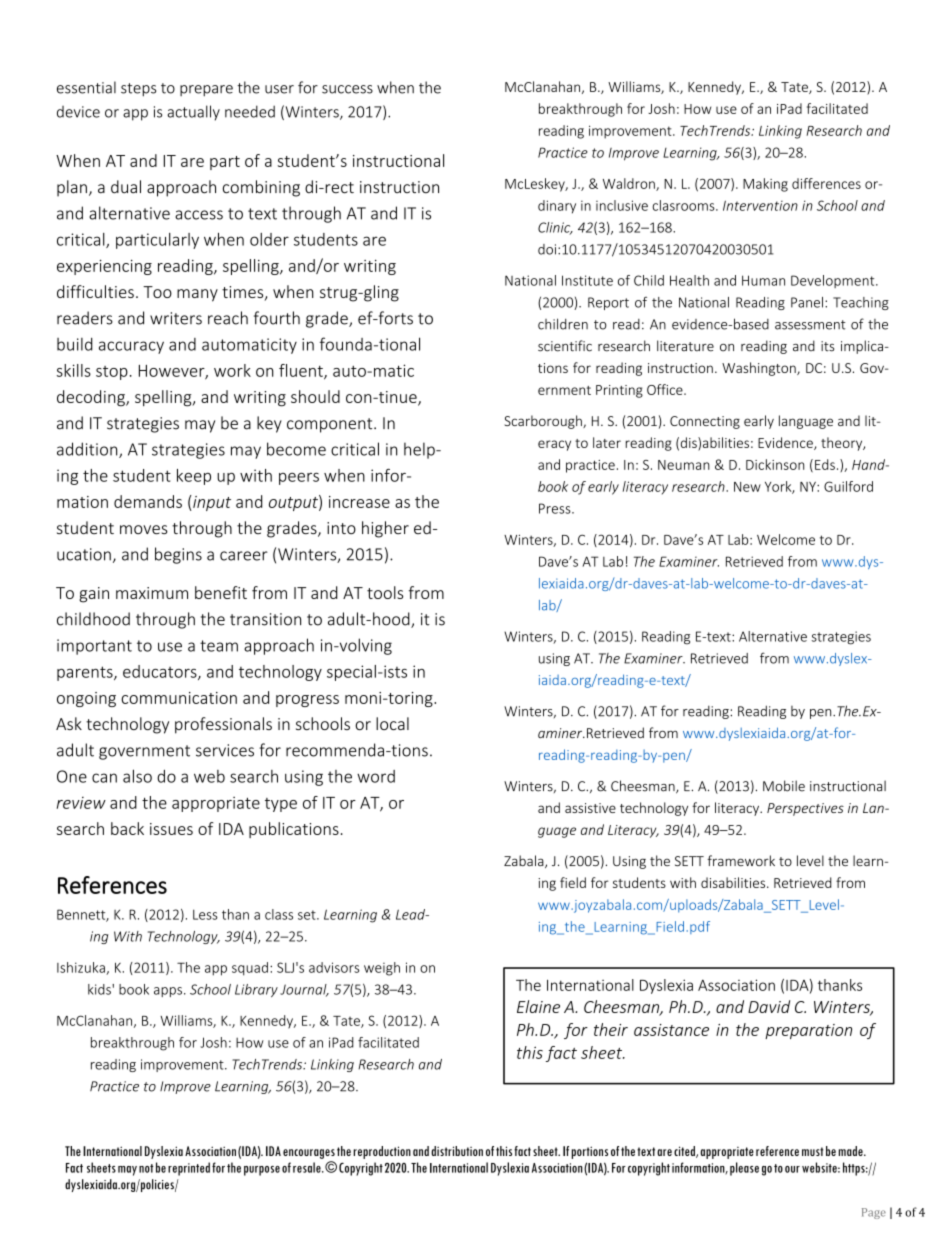 This page has height=1233, width=952. What do you see at coordinates (544, 422) in the page?
I see `Scarborough` at bounding box center [544, 422].
